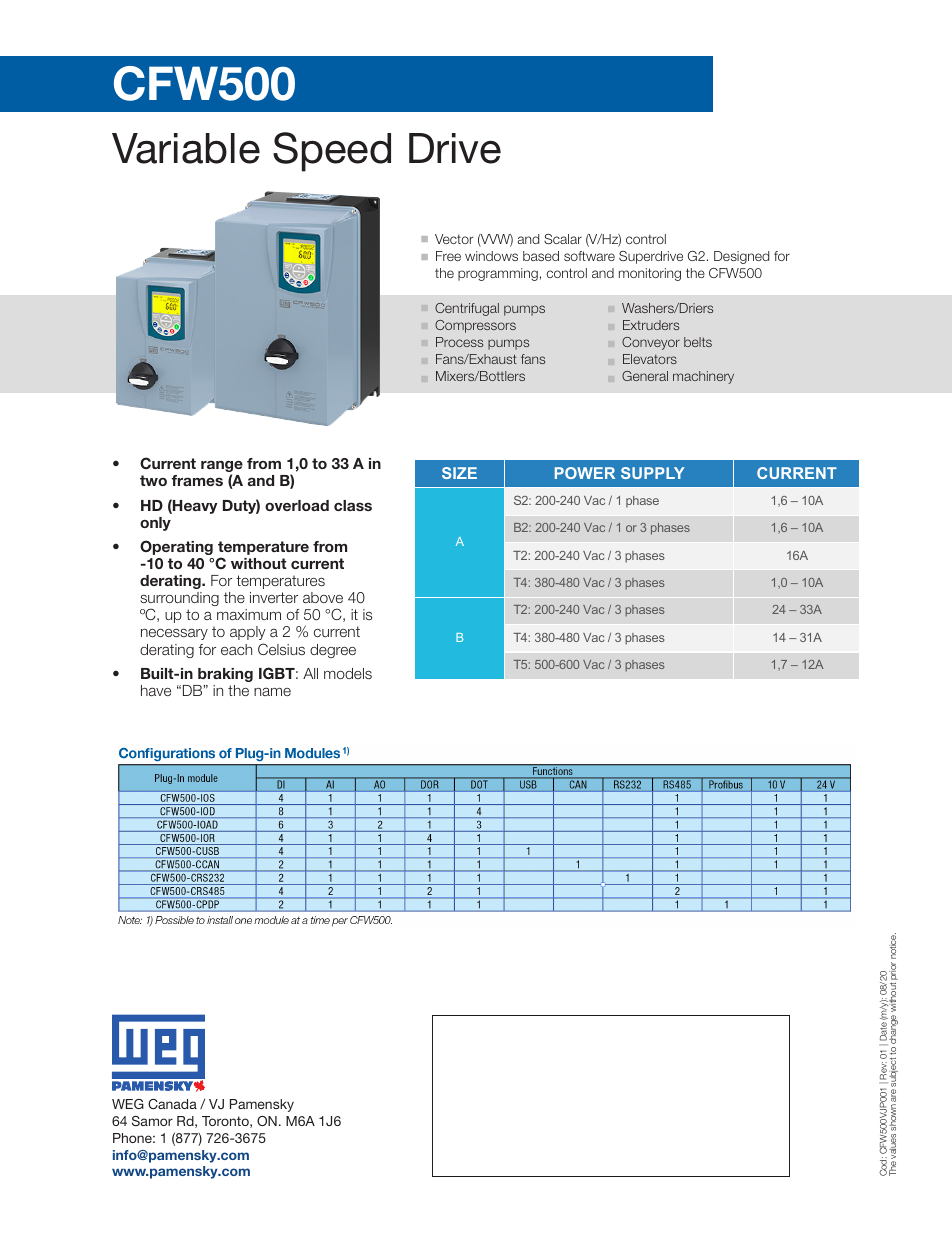 This image has width=952, height=1233. What do you see at coordinates (172, 1104) in the image?
I see `Canada` at bounding box center [172, 1104].
